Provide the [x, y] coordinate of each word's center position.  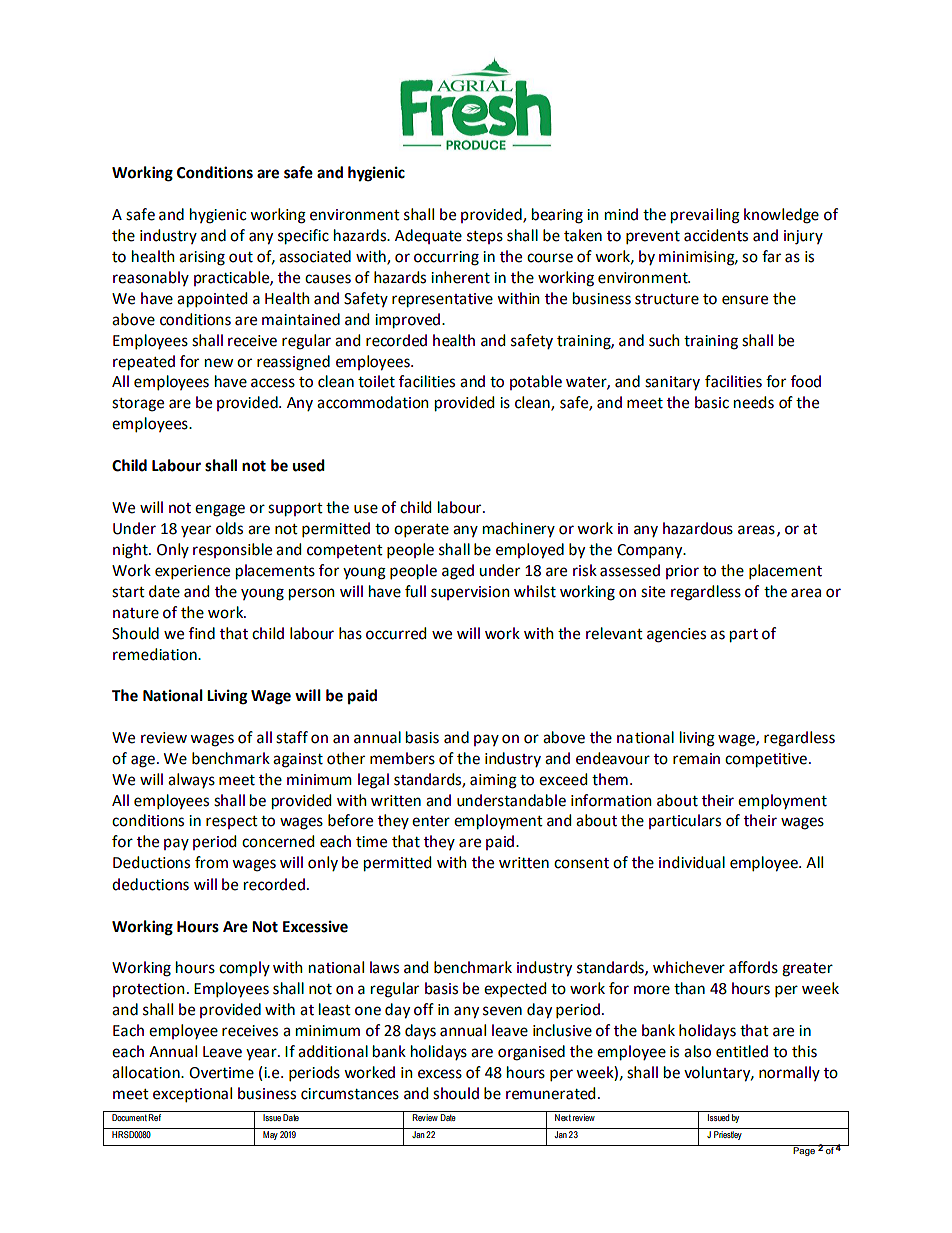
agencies [676, 635]
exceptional [192, 1094]
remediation [156, 654]
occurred [396, 633]
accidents [716, 235]
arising [202, 258]
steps [485, 237]
